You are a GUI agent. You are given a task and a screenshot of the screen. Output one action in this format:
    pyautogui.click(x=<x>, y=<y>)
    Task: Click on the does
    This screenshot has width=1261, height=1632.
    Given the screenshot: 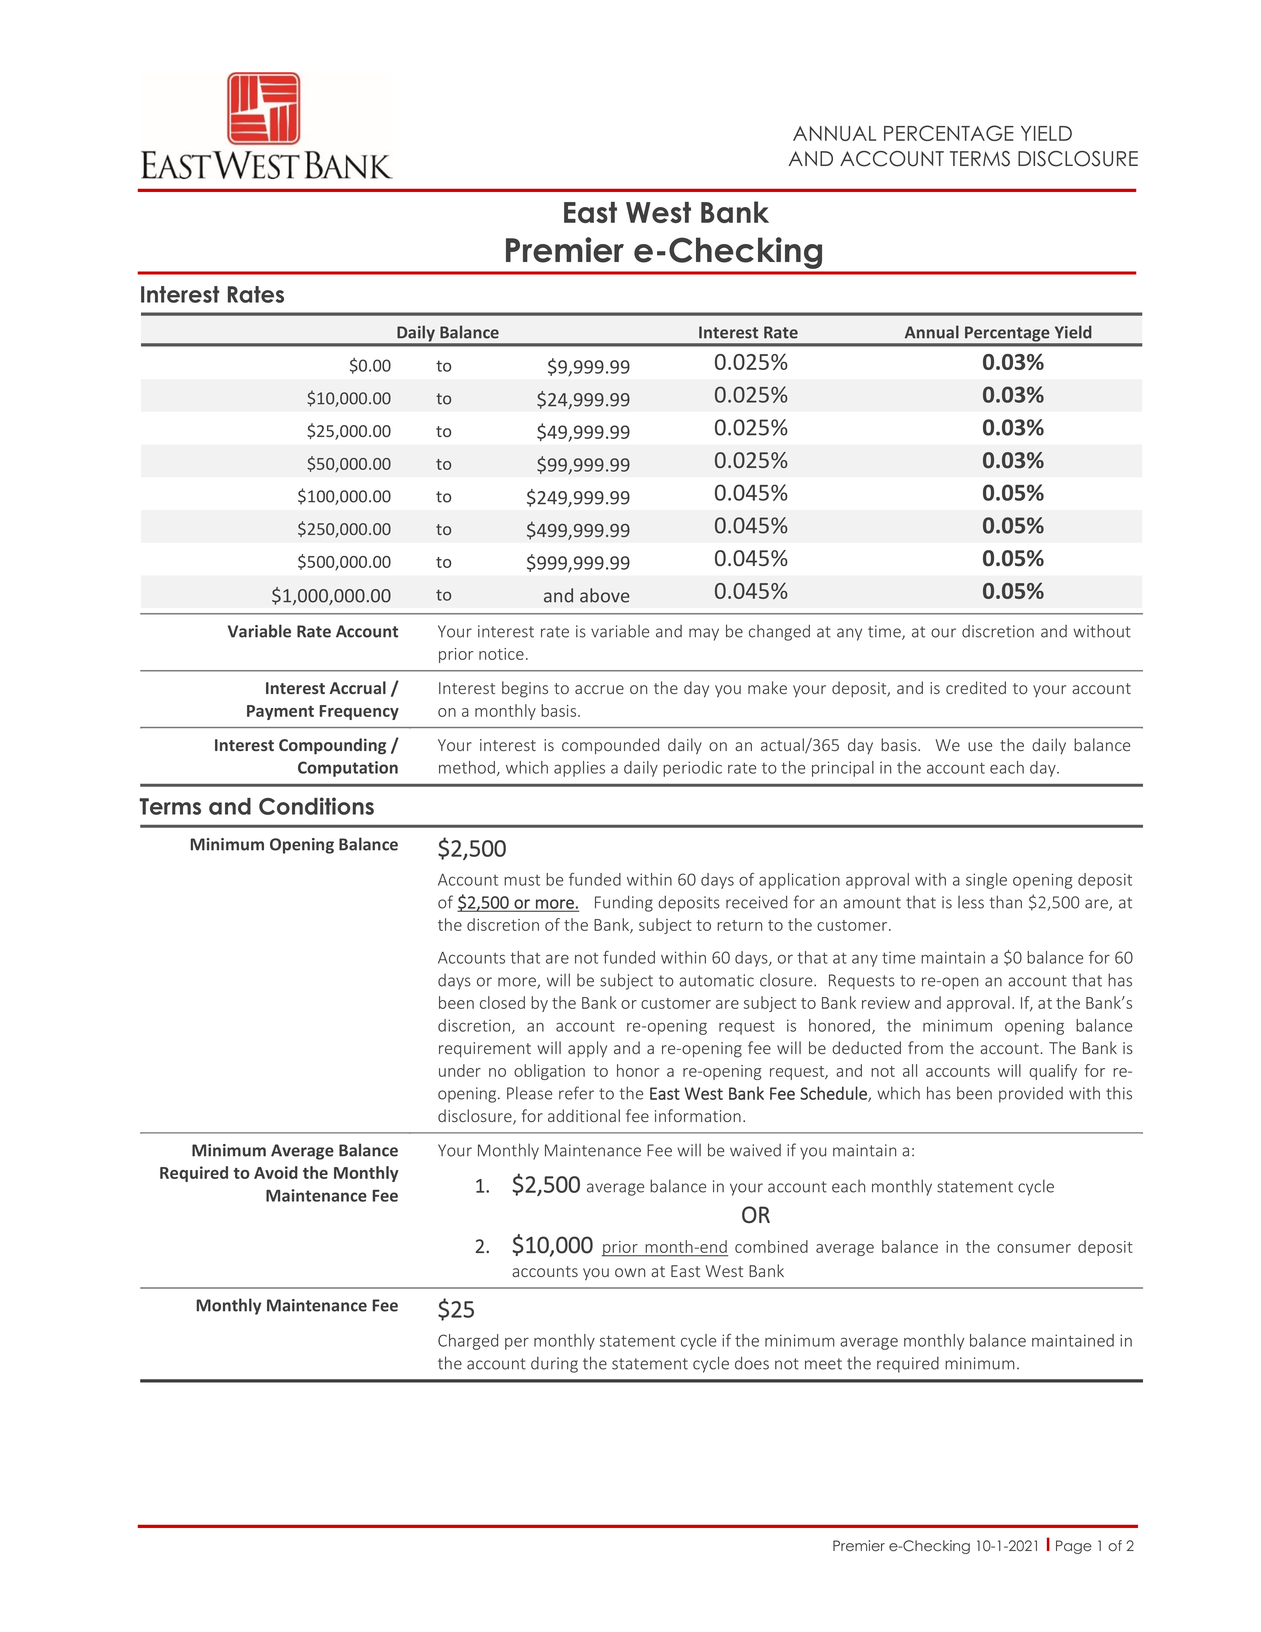 What is the action you would take?
    pyautogui.click(x=752, y=1363)
